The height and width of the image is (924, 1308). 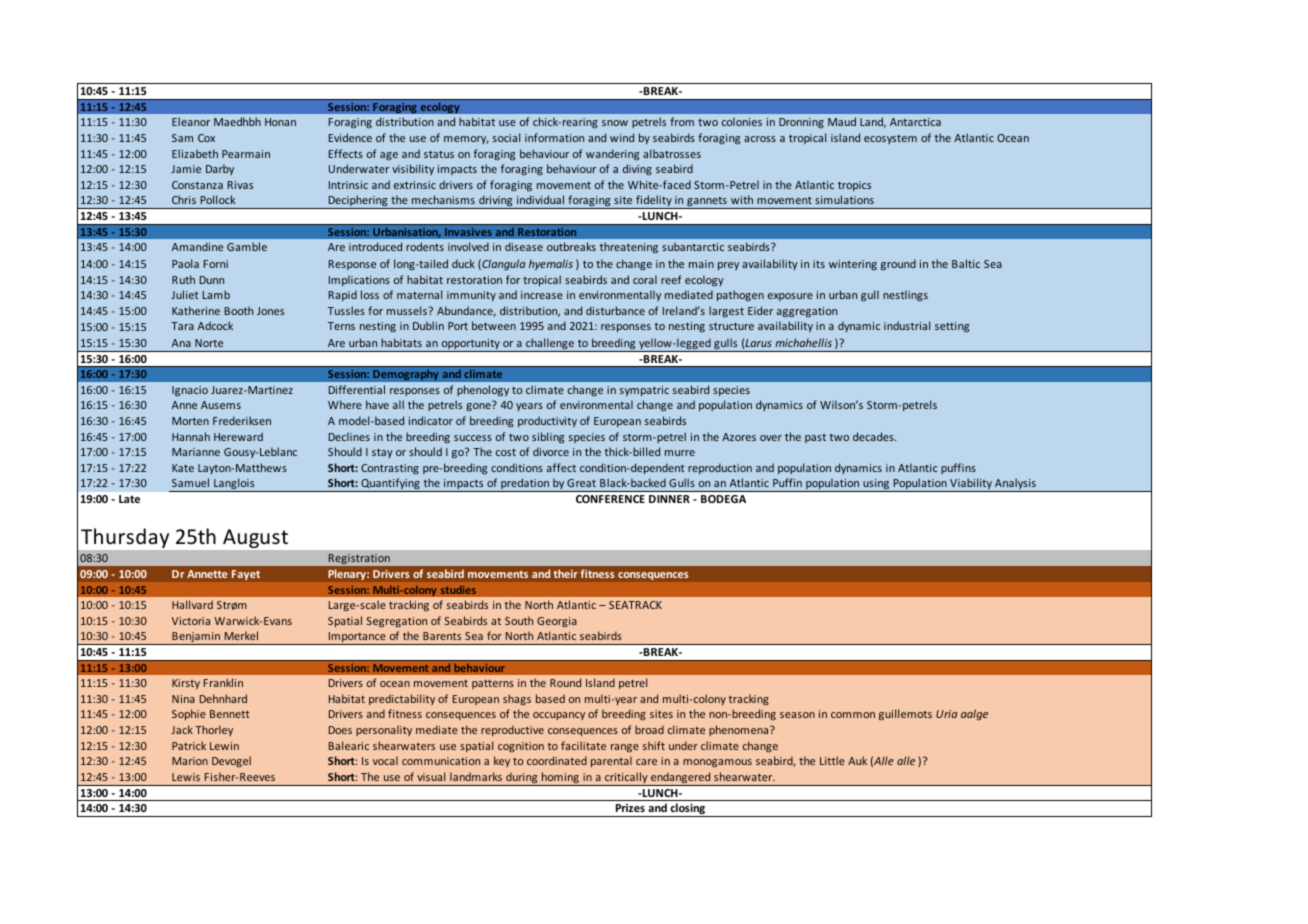 What do you see at coordinates (560, 779) in the image?
I see `homing` at bounding box center [560, 779].
